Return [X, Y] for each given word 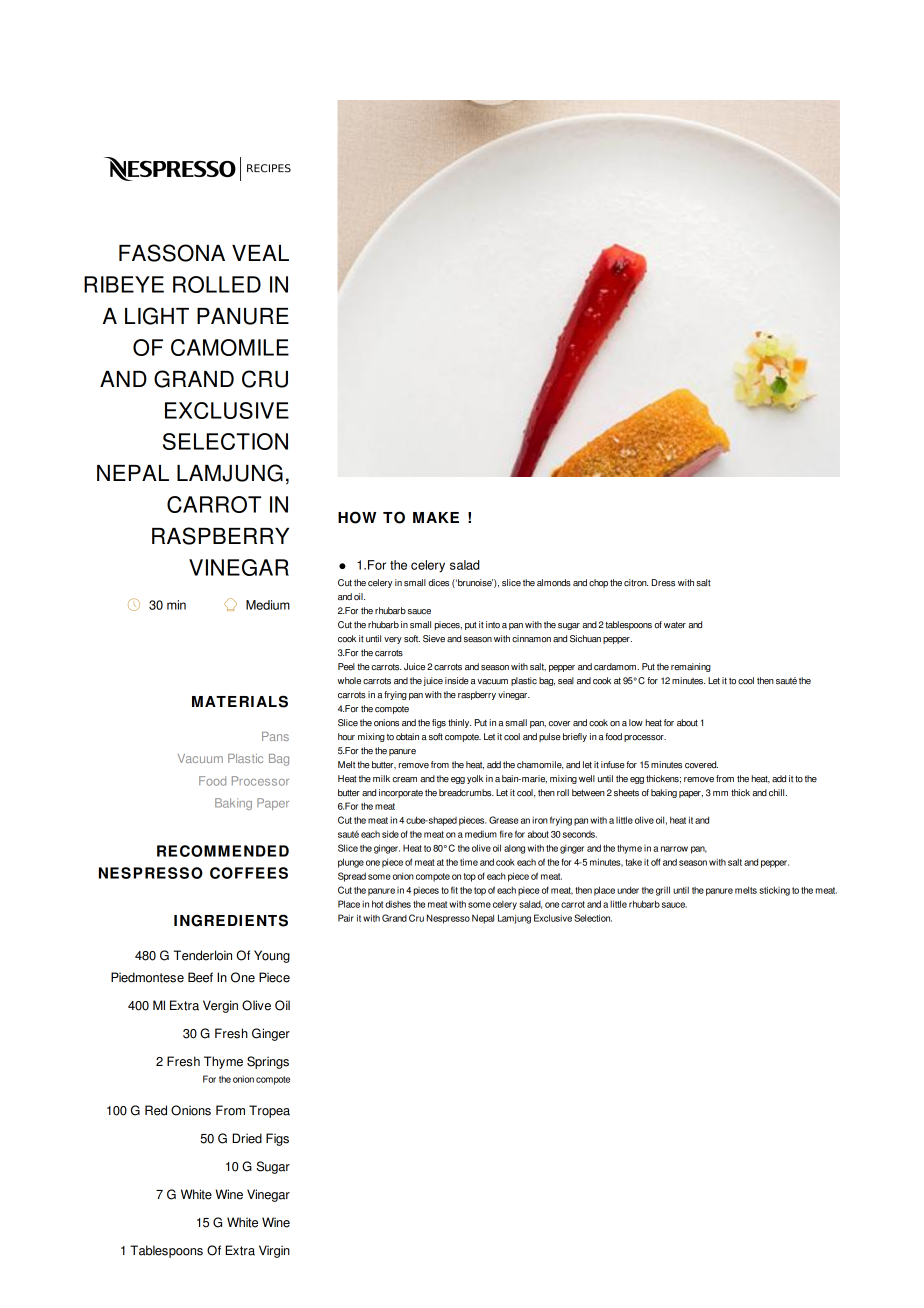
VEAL [260, 253]
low [636, 723]
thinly [459, 723]
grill [663, 891]
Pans [275, 736]
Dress [663, 583]
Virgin [274, 1251]
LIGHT [157, 316]
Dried [247, 1138]
